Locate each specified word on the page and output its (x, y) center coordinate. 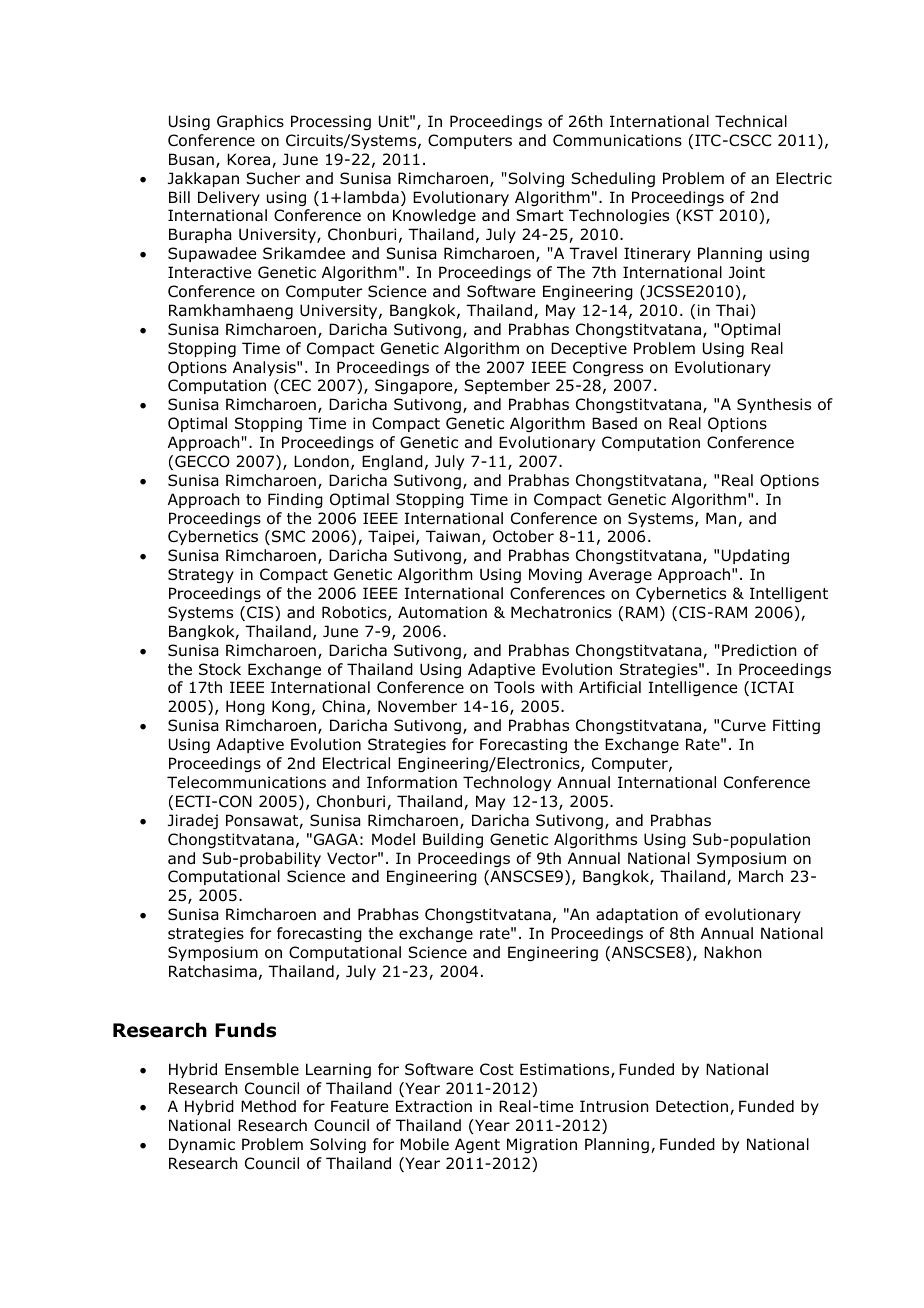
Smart (540, 215)
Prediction (759, 650)
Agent (477, 1145)
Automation (442, 612)
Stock (220, 669)
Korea (250, 160)
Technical (751, 121)
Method (268, 1106)
